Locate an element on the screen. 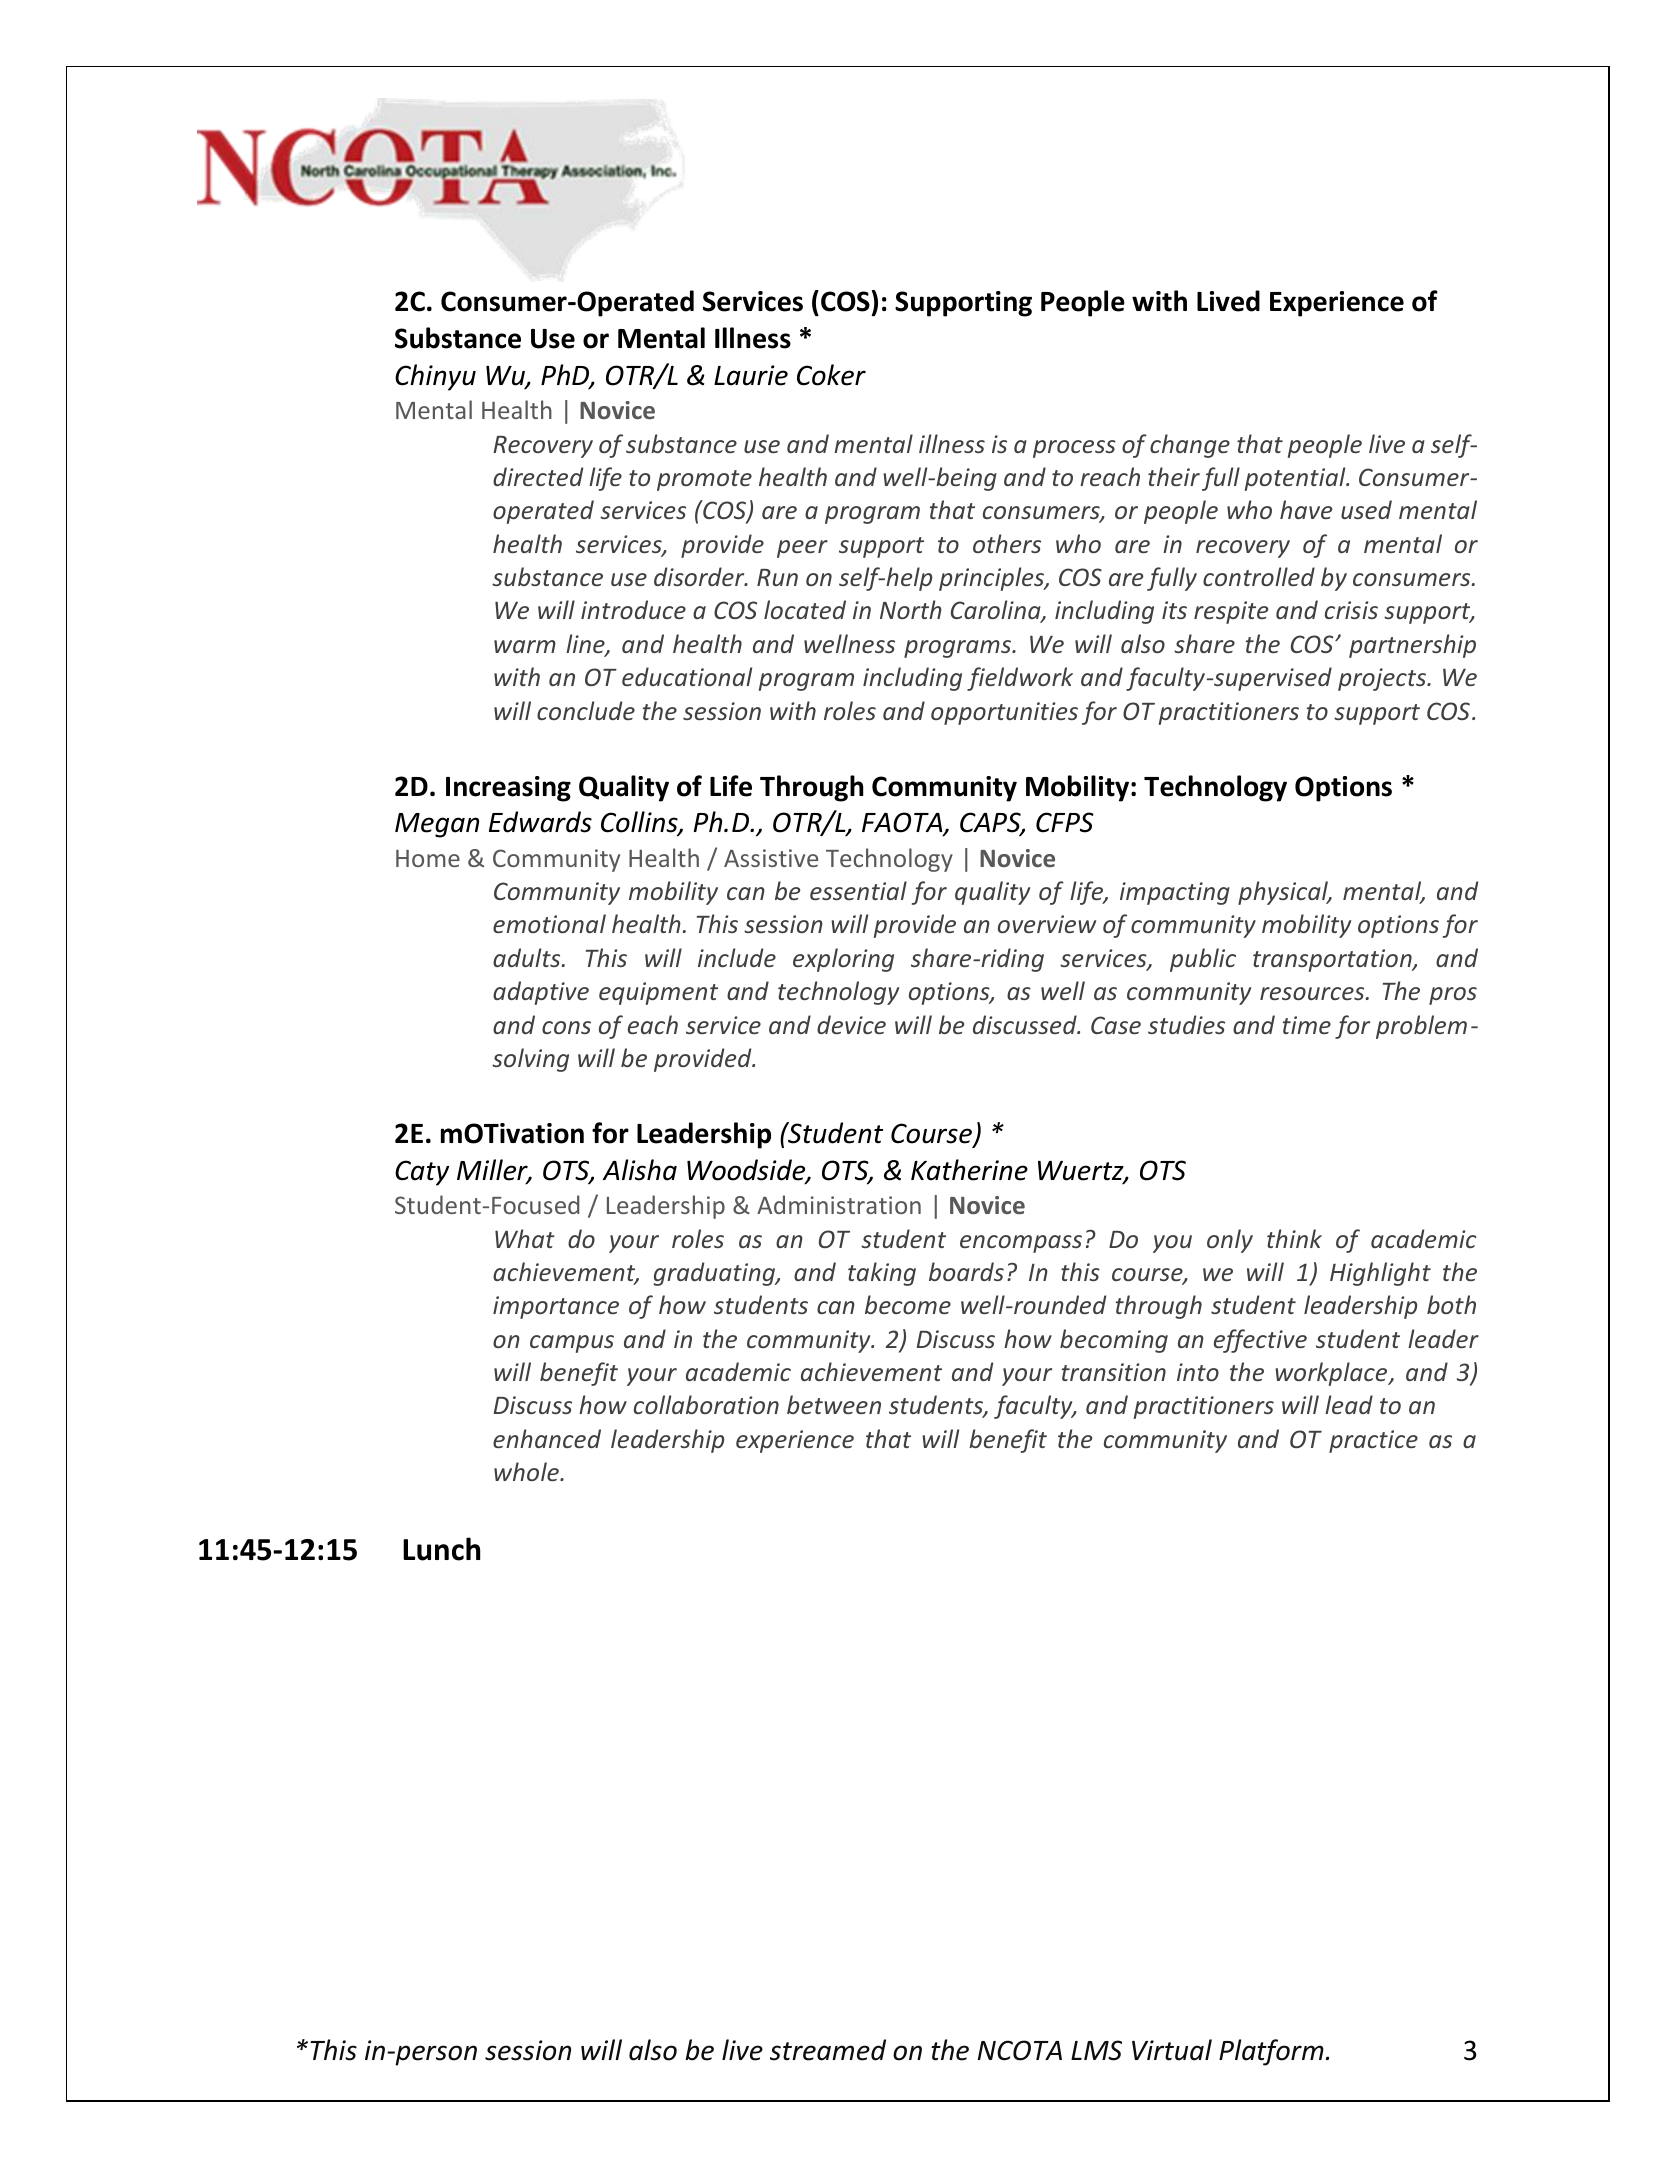 Image resolution: width=1675 pixels, height=2167 pixels. Platform is located at coordinates (1271, 2052).
